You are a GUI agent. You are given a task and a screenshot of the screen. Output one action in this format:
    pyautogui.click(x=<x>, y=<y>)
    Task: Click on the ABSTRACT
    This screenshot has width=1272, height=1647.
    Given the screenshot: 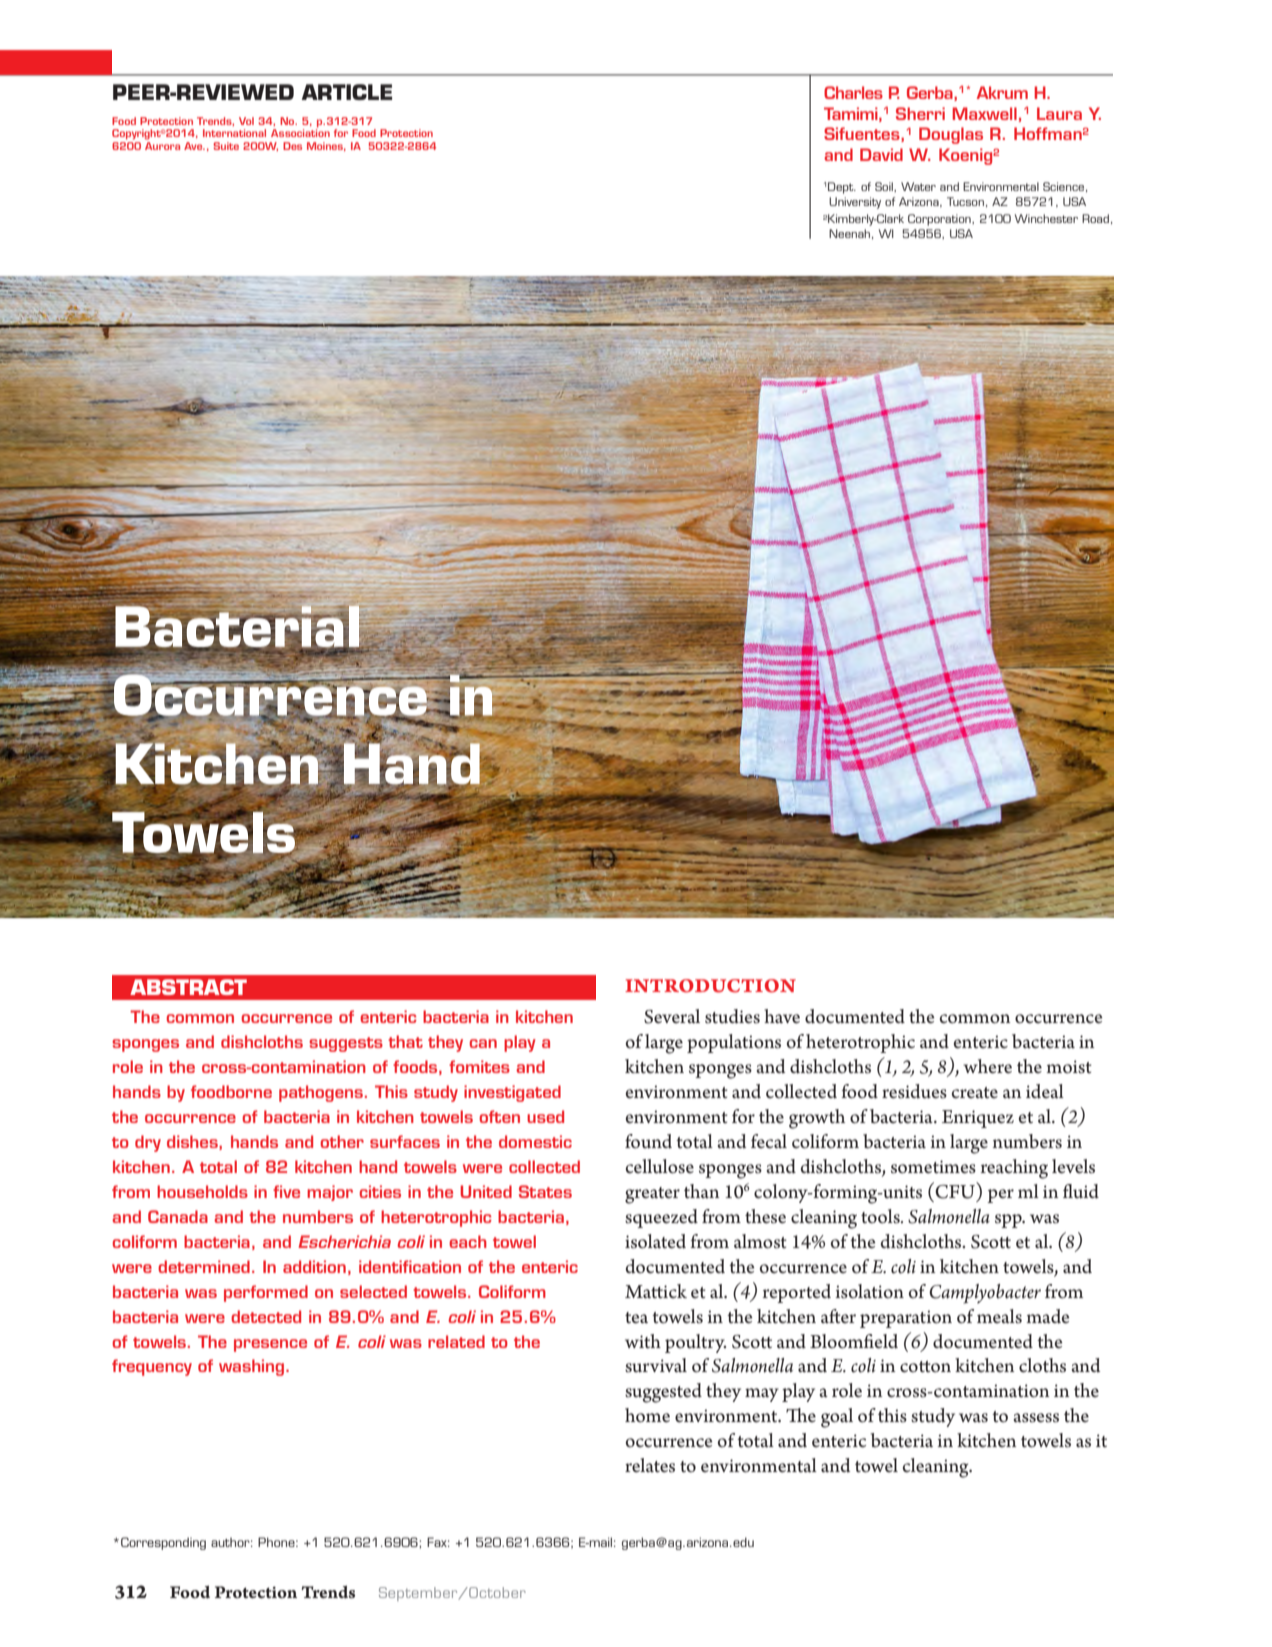 What is the action you would take?
    pyautogui.click(x=188, y=987)
